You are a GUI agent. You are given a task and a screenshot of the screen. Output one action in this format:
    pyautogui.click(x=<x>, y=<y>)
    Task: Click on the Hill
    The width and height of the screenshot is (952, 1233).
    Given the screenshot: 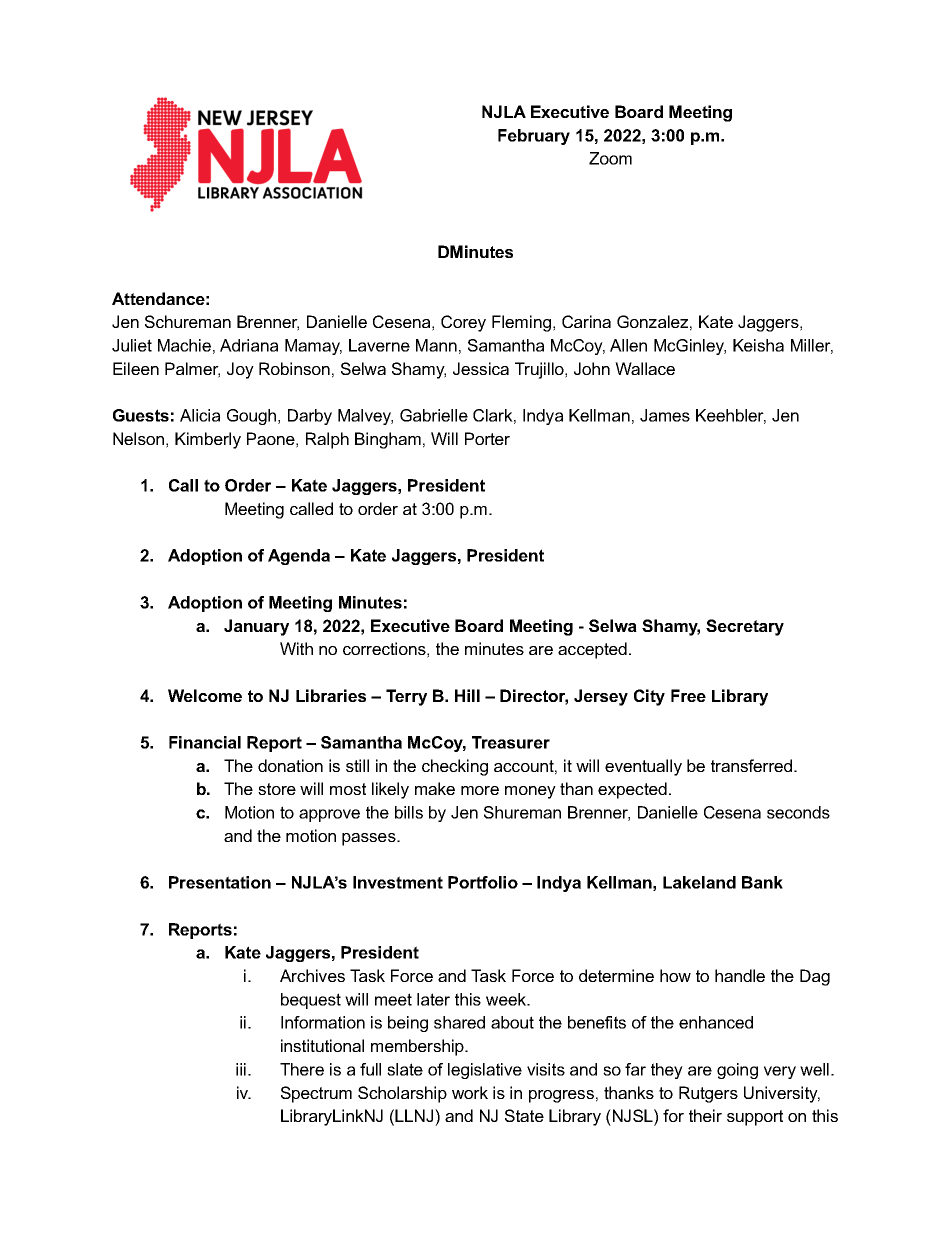 What is the action you would take?
    pyautogui.click(x=467, y=695)
